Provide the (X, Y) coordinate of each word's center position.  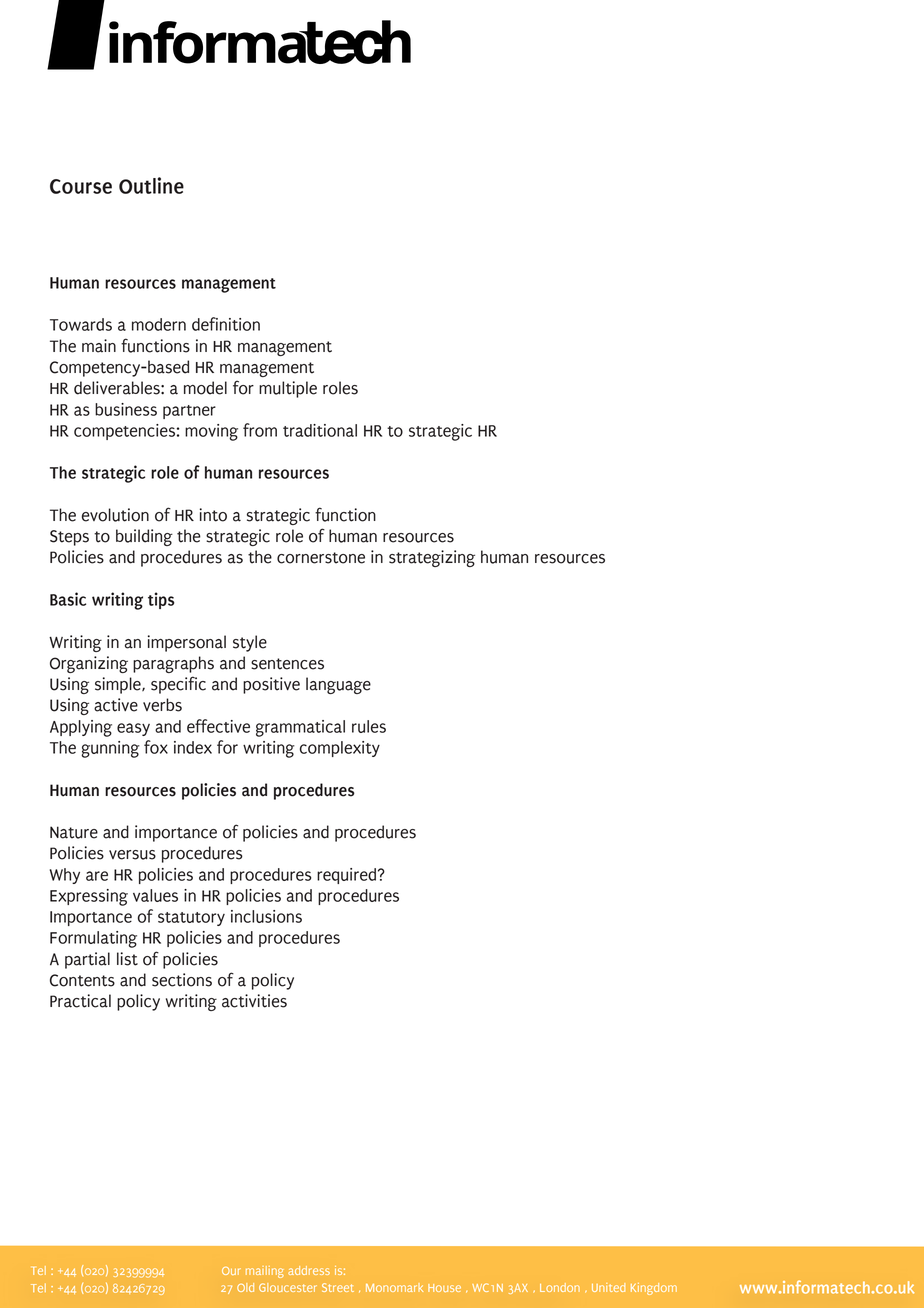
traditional (320, 430)
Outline (151, 185)
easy (133, 729)
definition (226, 324)
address (309, 1270)
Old (245, 1287)
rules (369, 726)
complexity (340, 749)
